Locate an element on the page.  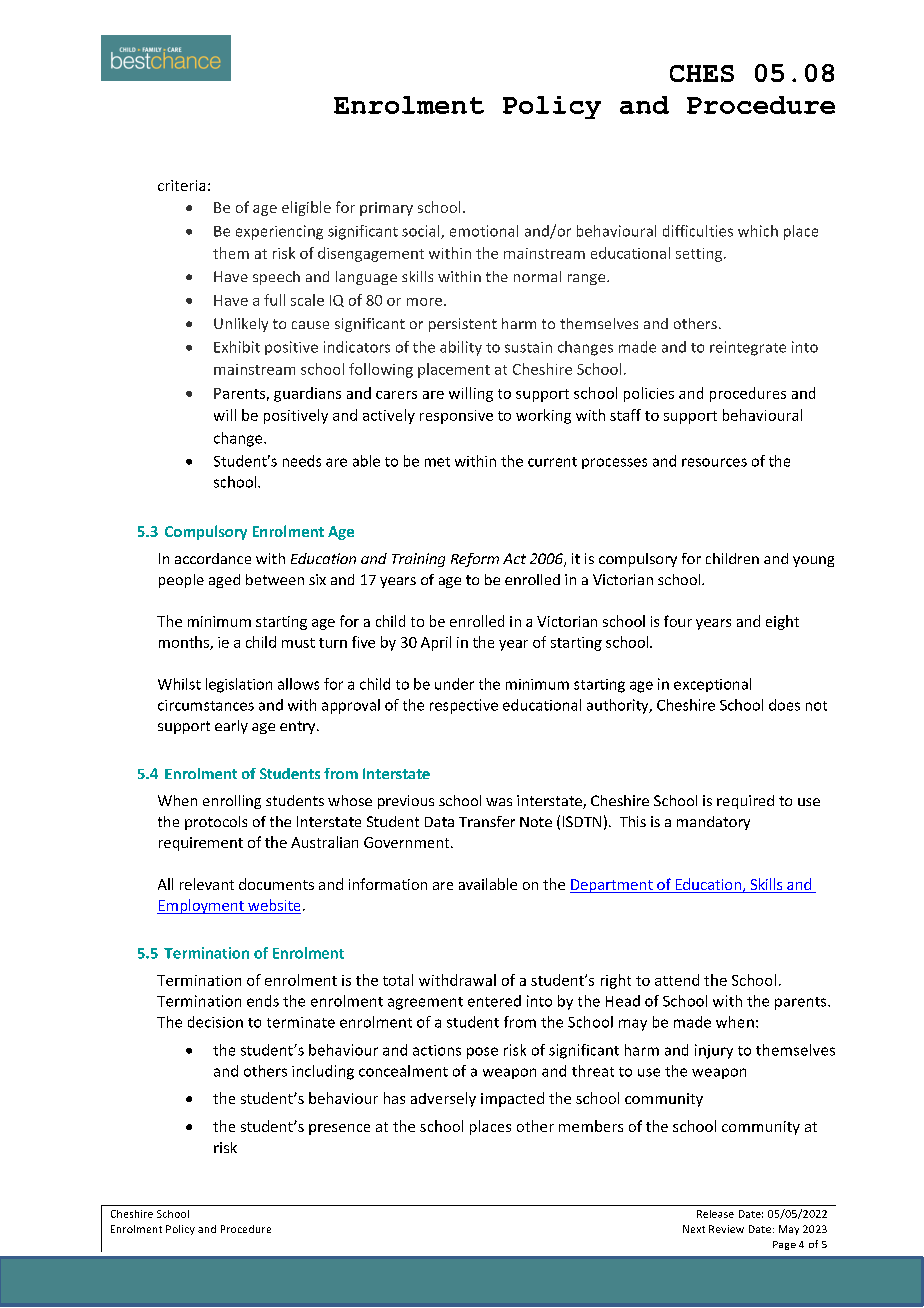
early is located at coordinates (231, 727).
